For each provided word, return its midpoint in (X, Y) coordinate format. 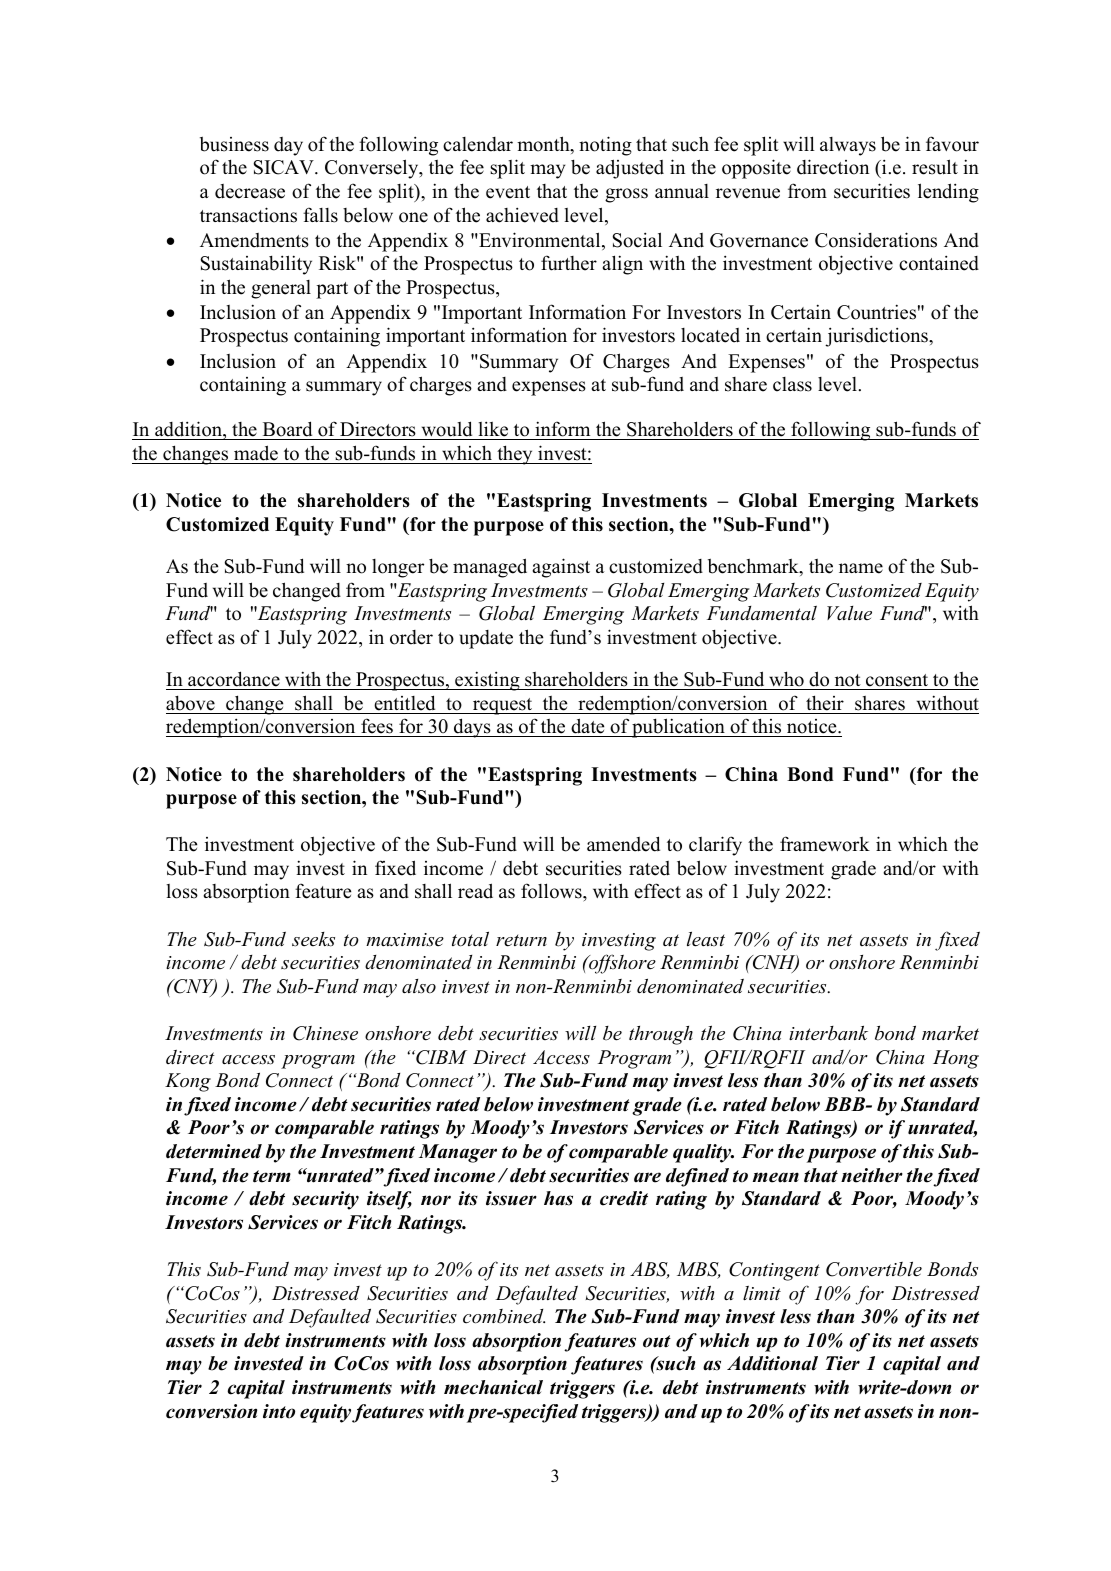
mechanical (493, 1387)
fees (377, 727)
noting (605, 146)
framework (825, 844)
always (848, 146)
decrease (250, 191)
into (279, 1411)
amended (623, 844)
